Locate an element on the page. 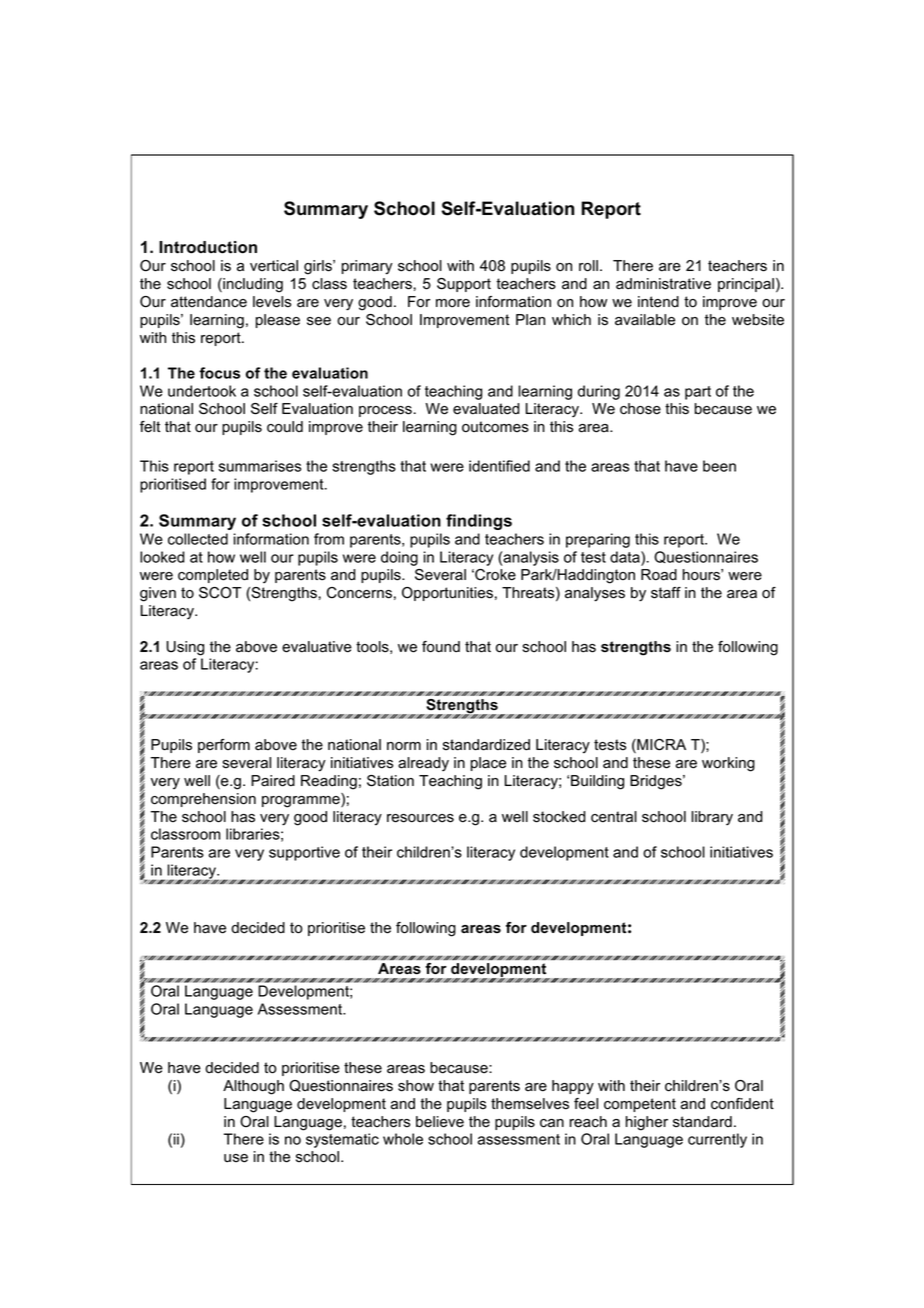 The width and height of the image is (924, 1308). identified is located at coordinates (499, 466).
